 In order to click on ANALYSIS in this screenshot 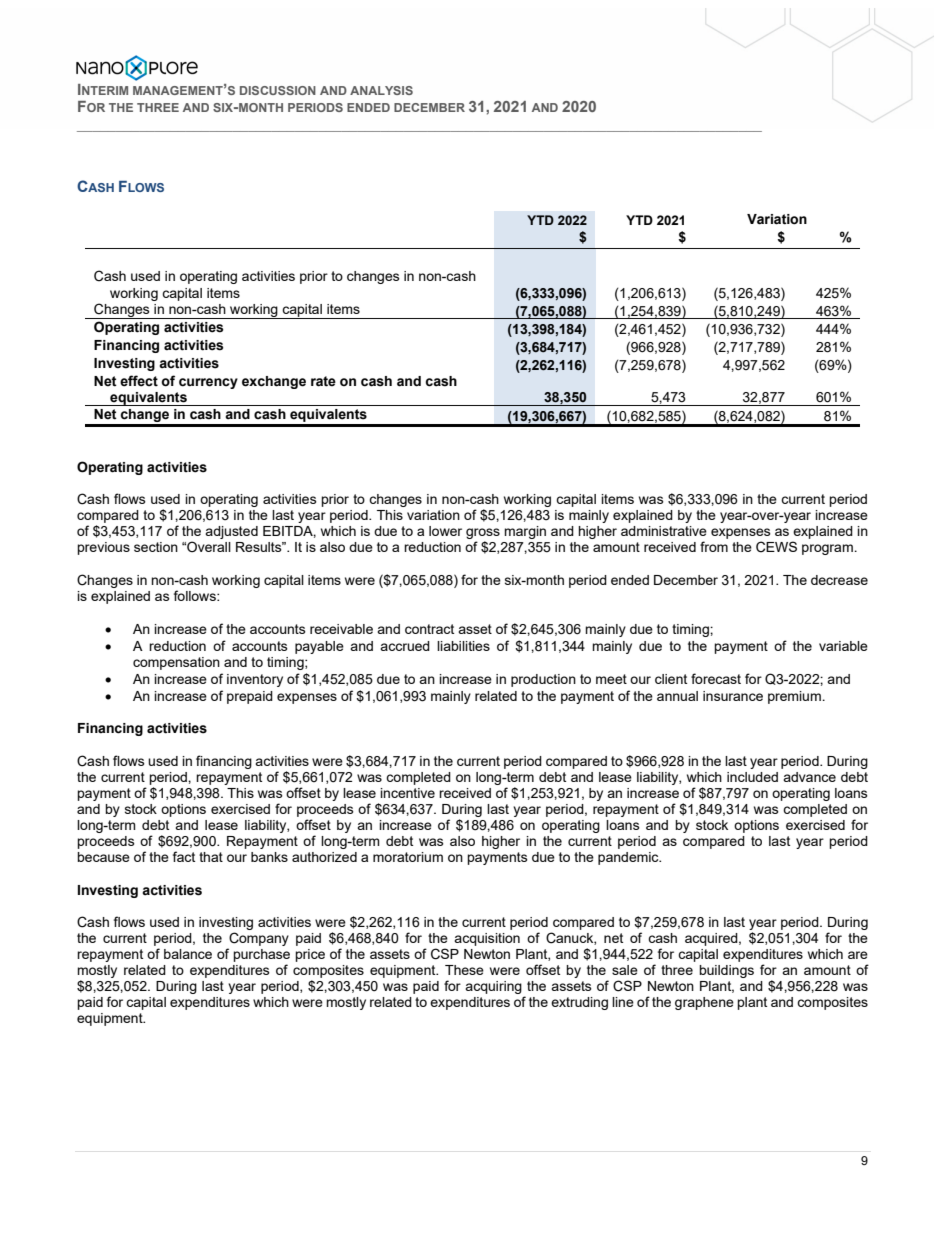, I will do `click(381, 90)`.
